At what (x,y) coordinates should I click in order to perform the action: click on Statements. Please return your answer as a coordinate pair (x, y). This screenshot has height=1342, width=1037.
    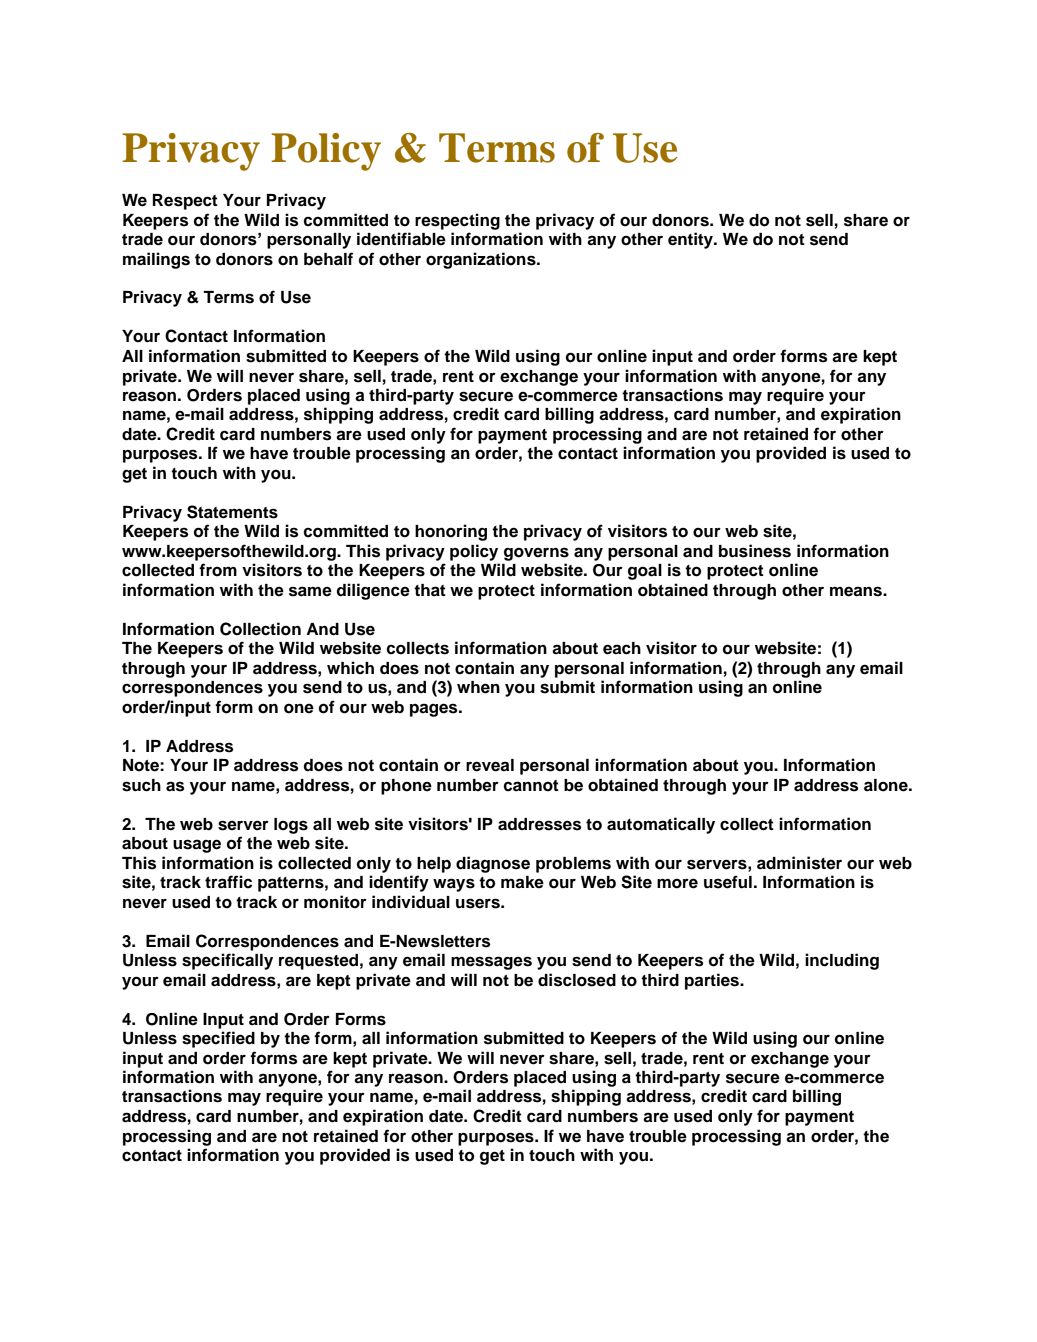
    Looking at the image, I should click on (232, 512).
